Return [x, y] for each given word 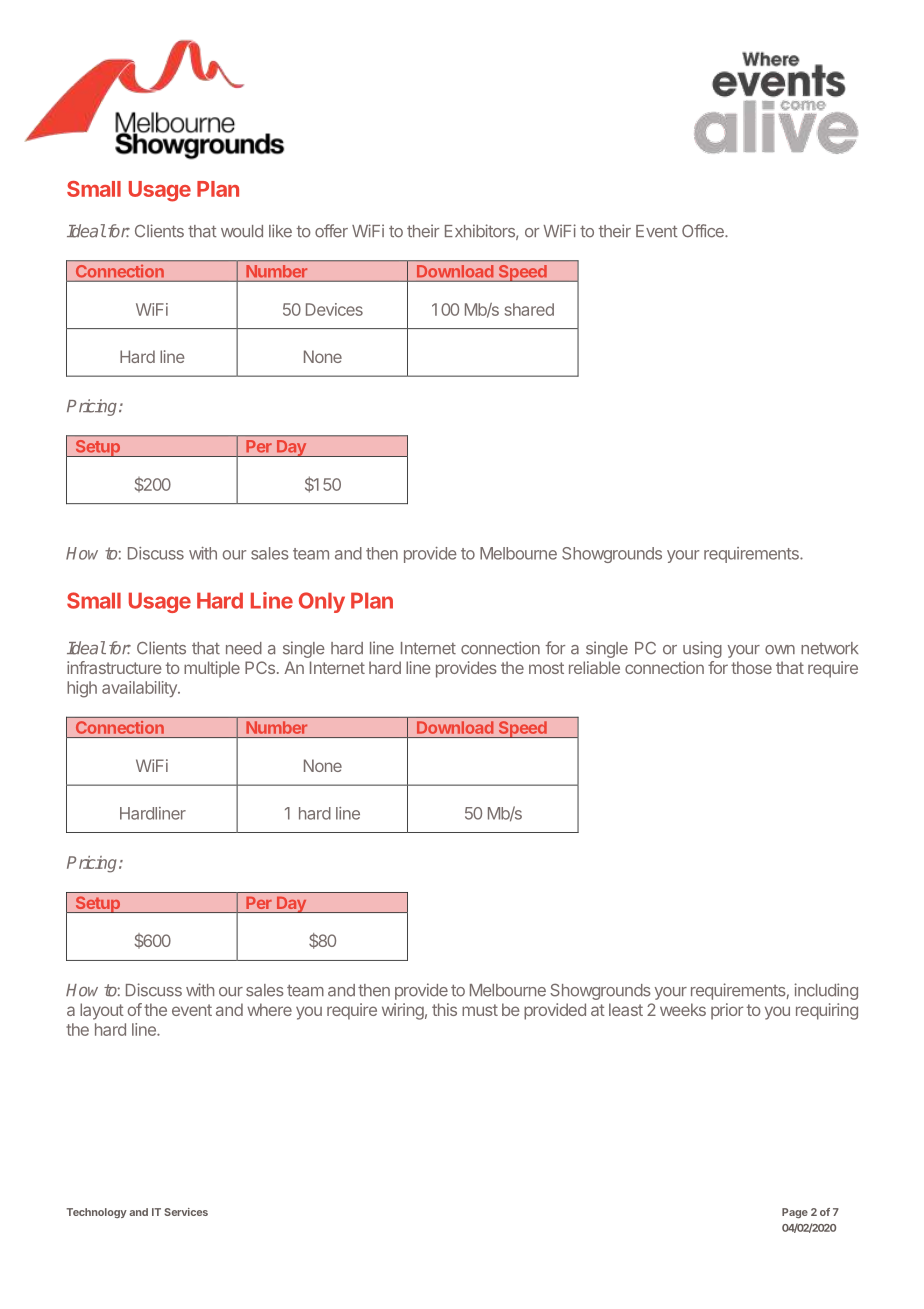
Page [795, 1213]
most [546, 668]
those [751, 667]
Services [186, 1212]
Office [704, 231]
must [480, 1010]
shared [529, 309]
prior [727, 1011]
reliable [594, 667]
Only [322, 602]
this [444, 1009]
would [242, 231]
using [702, 649]
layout [102, 1011]
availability [140, 689]
